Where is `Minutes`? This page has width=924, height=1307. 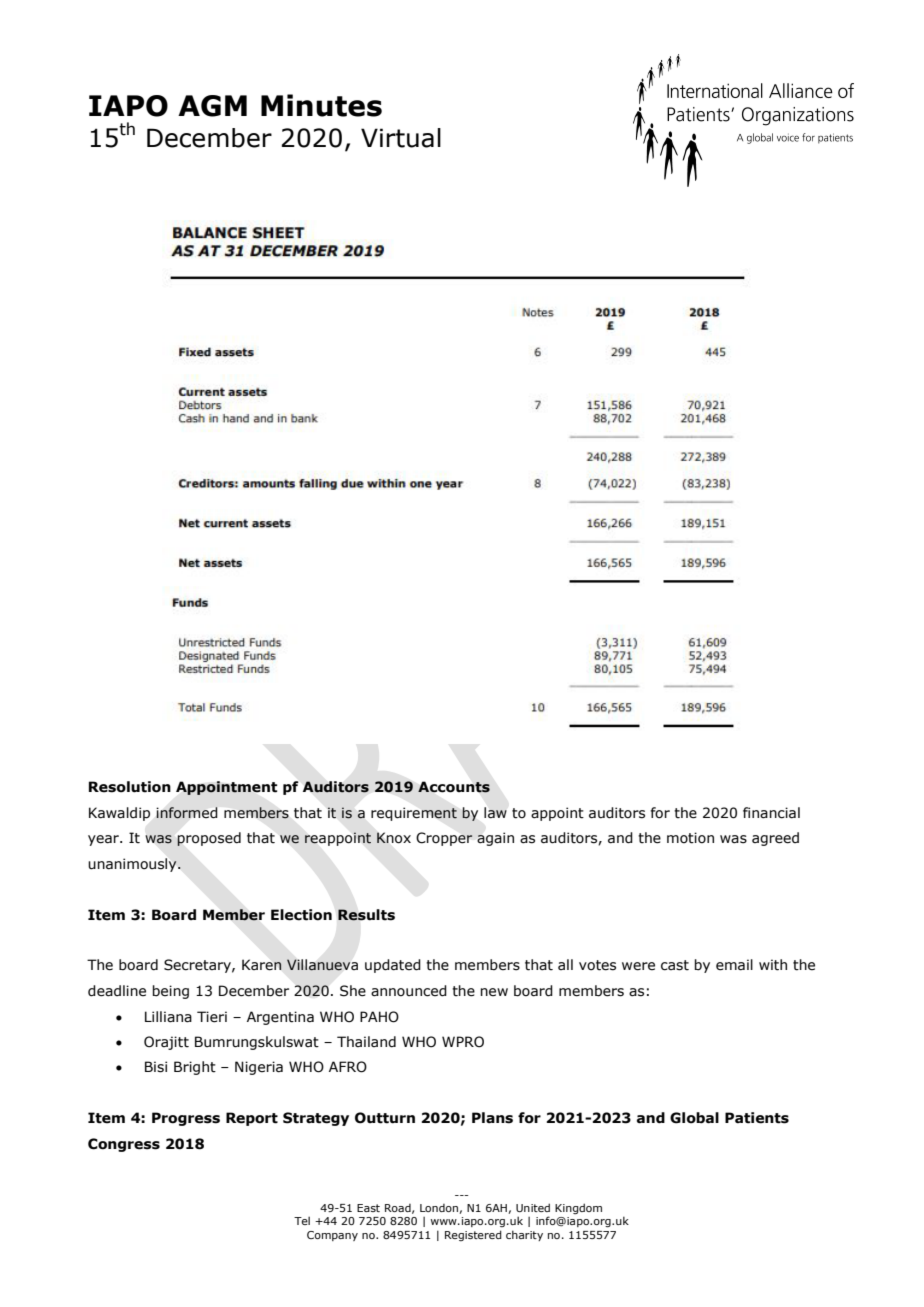 Minutes is located at coordinates (321, 105).
